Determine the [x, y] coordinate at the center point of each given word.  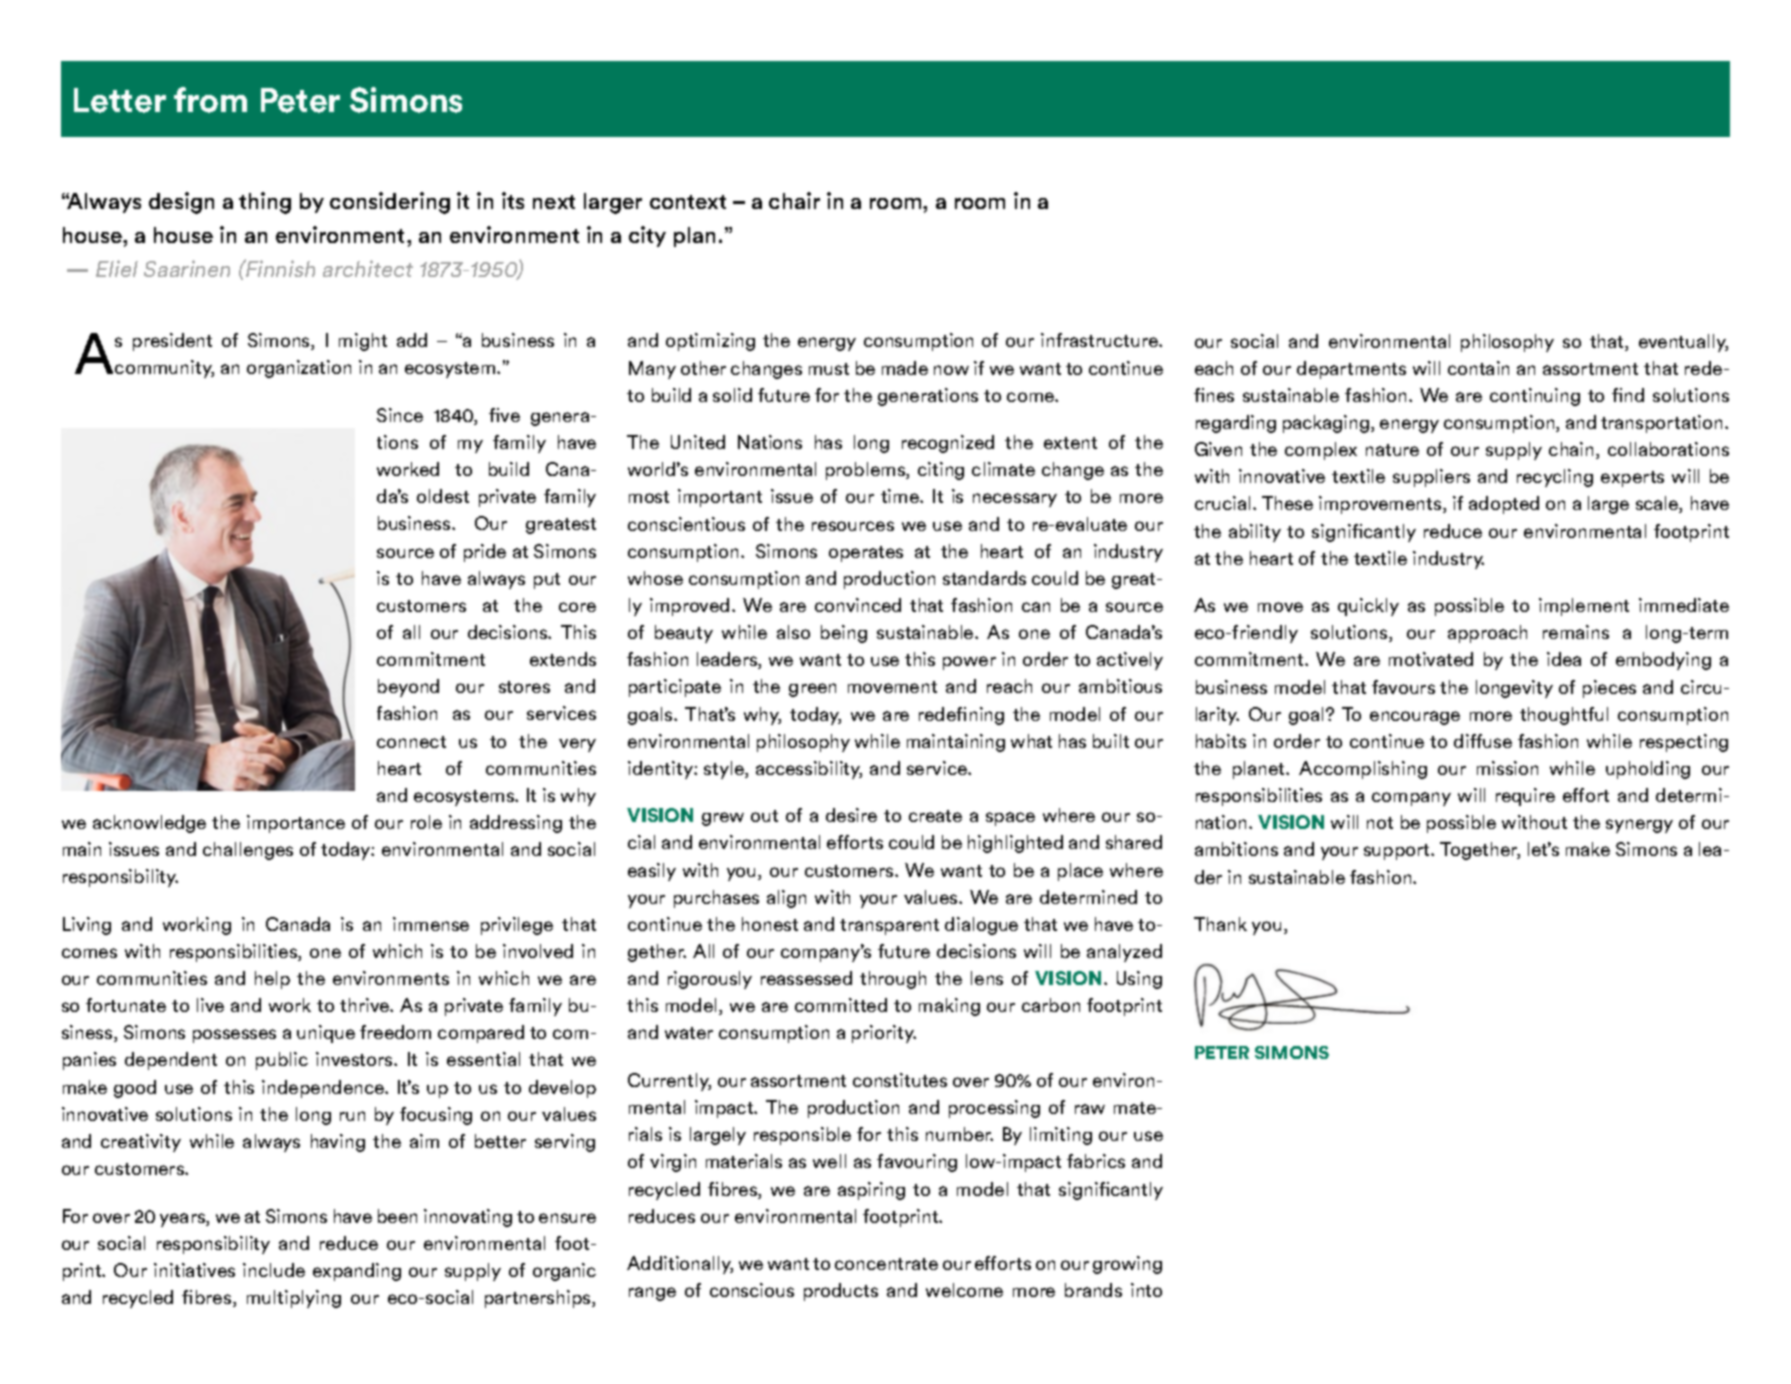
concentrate [886, 1264]
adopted [1504, 505]
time [901, 496]
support [1398, 852]
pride [485, 553]
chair [794, 200]
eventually [1683, 343]
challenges [248, 851]
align [786, 899]
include [274, 1270]
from [210, 100]
